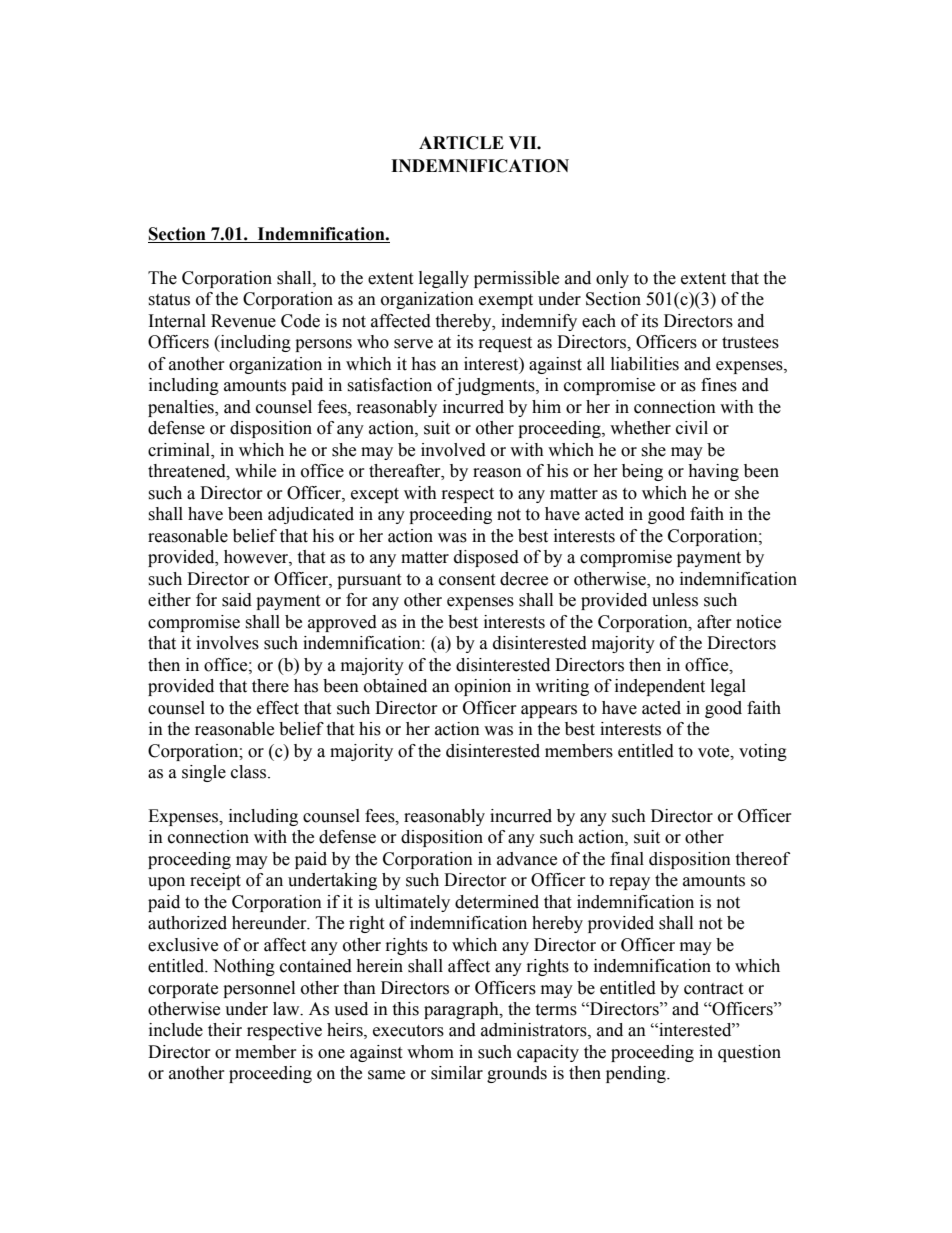  What do you see at coordinates (215, 881) in the screenshot?
I see `receipt` at bounding box center [215, 881].
